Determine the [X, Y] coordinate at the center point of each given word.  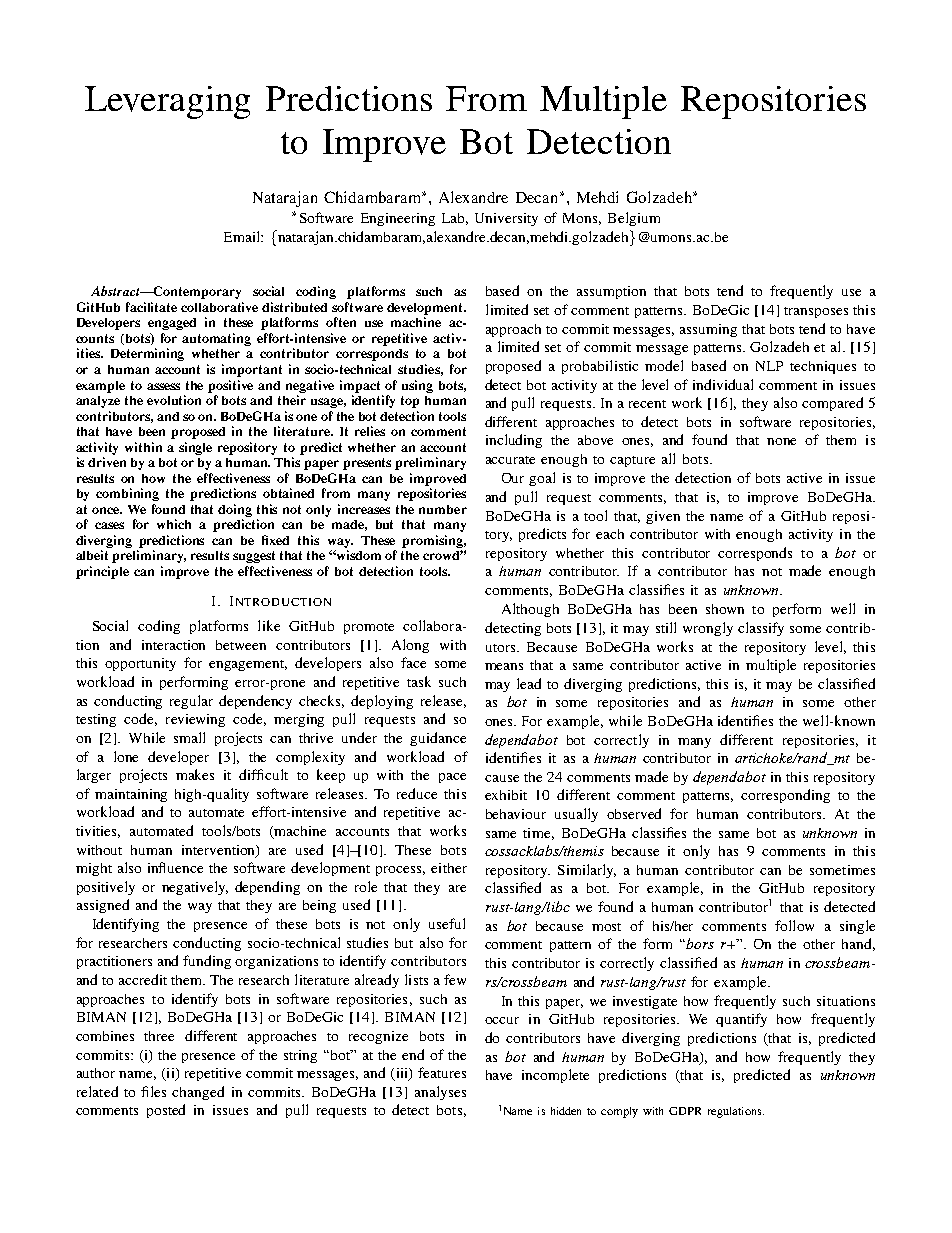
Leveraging [167, 102]
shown [725, 609]
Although [530, 610]
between [241, 645]
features [442, 1072]
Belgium [634, 219]
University [506, 219]
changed [198, 1093]
